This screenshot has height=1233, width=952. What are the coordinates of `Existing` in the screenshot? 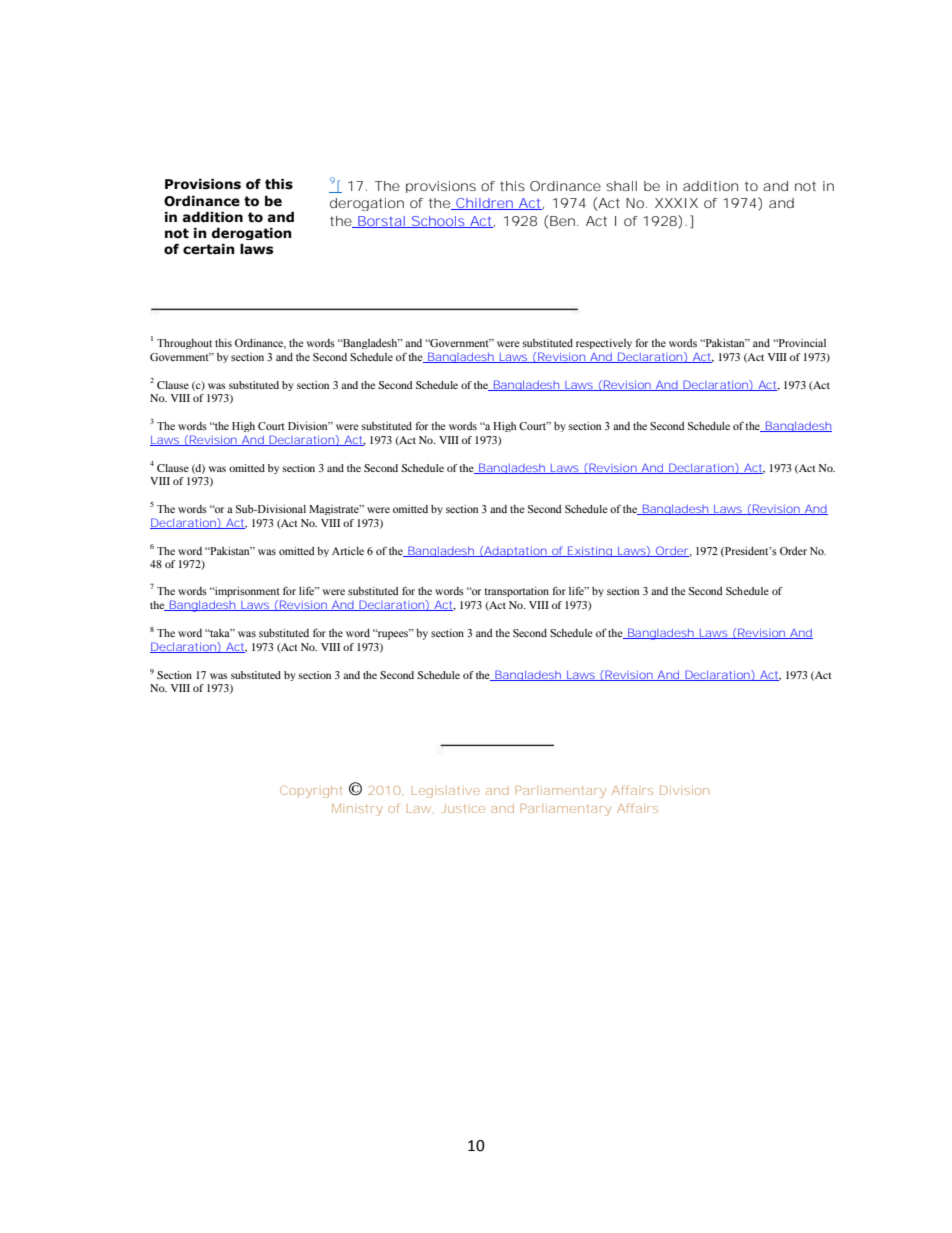 It's located at (589, 551).
